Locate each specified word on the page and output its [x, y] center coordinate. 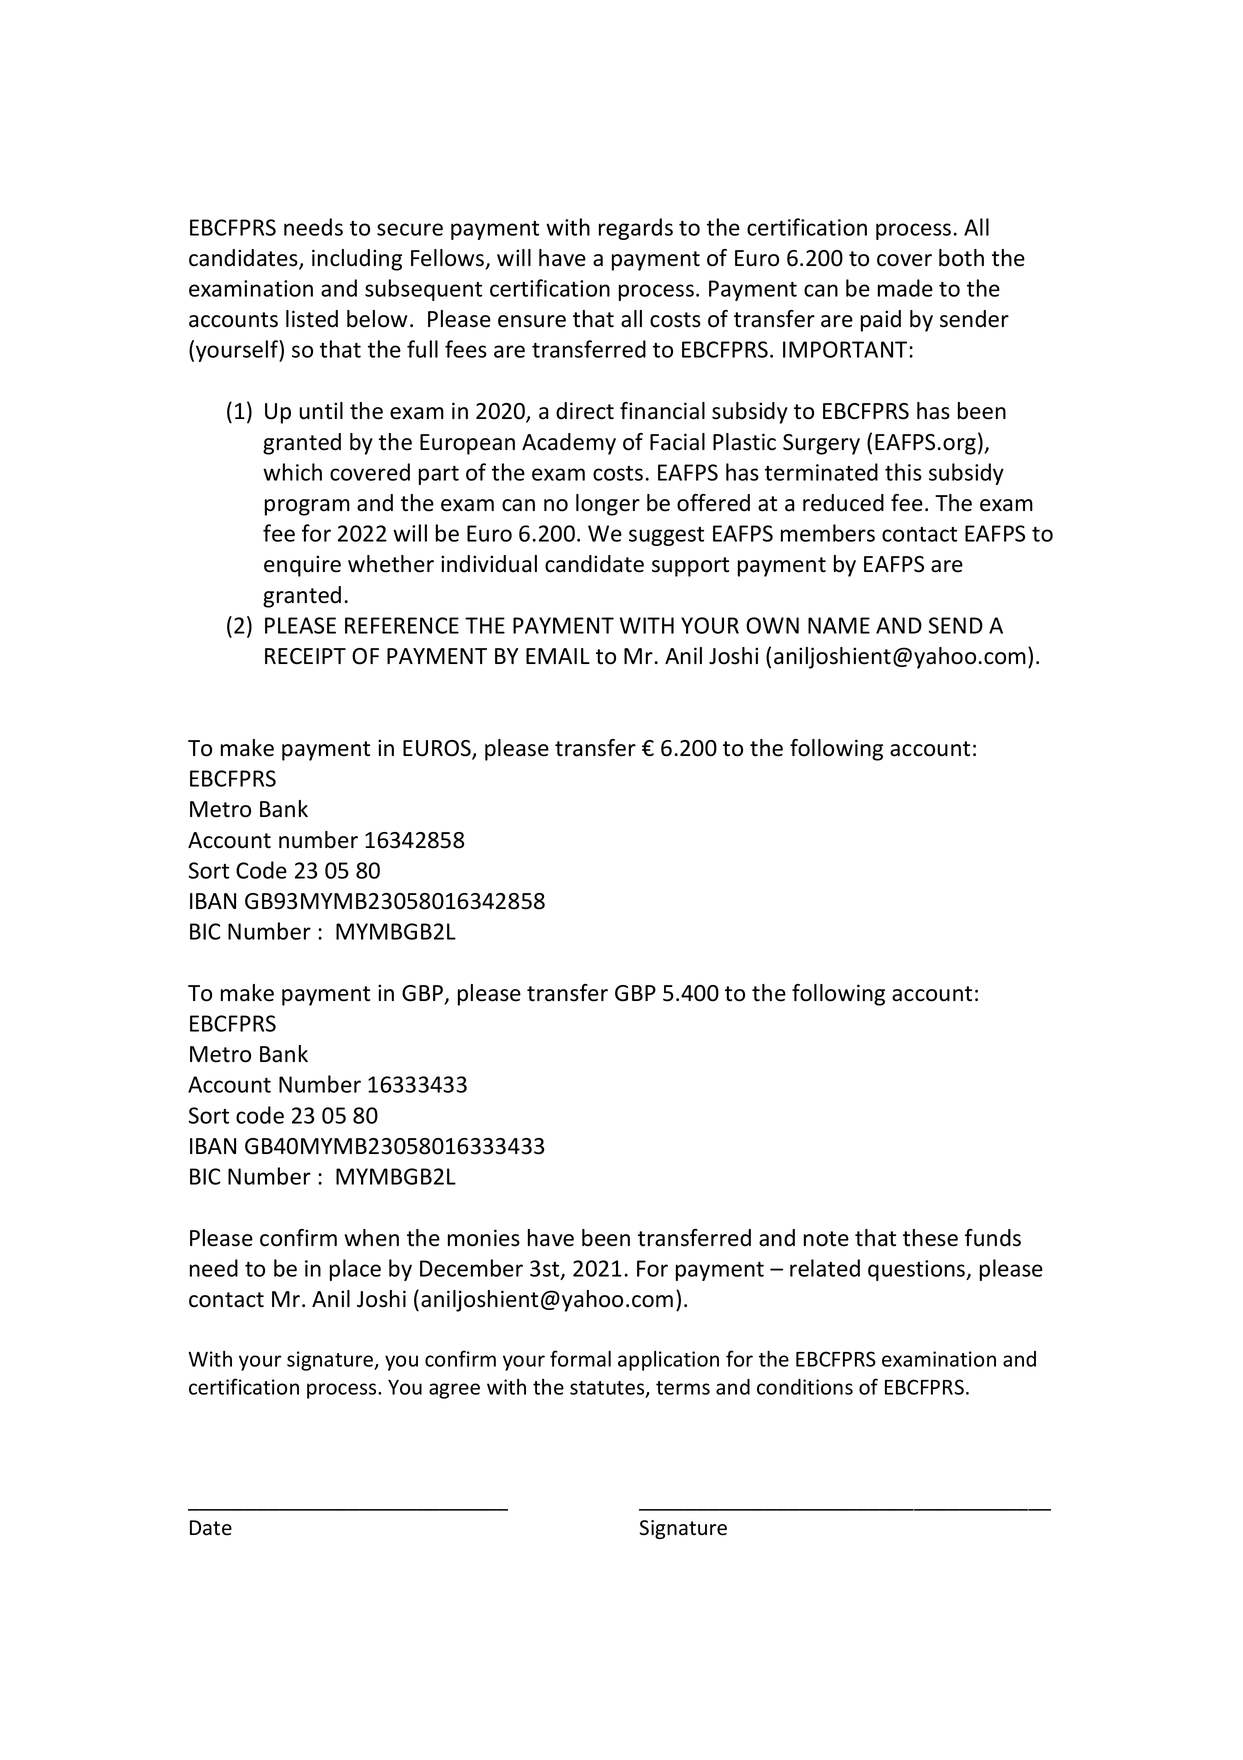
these [930, 1238]
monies [484, 1238]
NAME [839, 625]
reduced [843, 503]
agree [454, 1391]
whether [391, 564]
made [905, 288]
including [357, 260]
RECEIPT [305, 656]
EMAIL [558, 656]
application [668, 1360]
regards [636, 229]
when [371, 1238]
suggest [666, 536]
